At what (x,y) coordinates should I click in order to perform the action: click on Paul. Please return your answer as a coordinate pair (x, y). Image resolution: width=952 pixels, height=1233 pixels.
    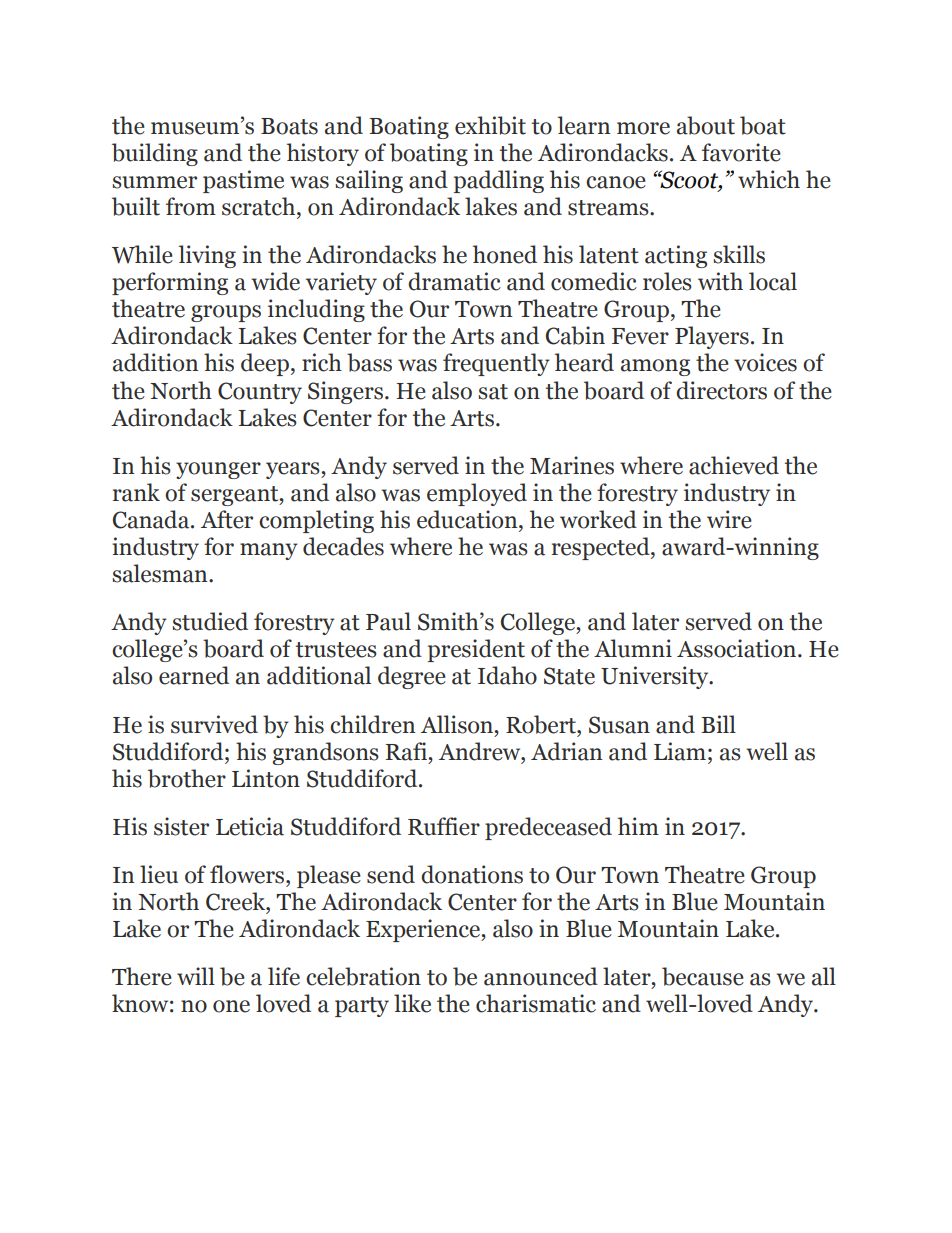
    Looking at the image, I should click on (388, 621).
